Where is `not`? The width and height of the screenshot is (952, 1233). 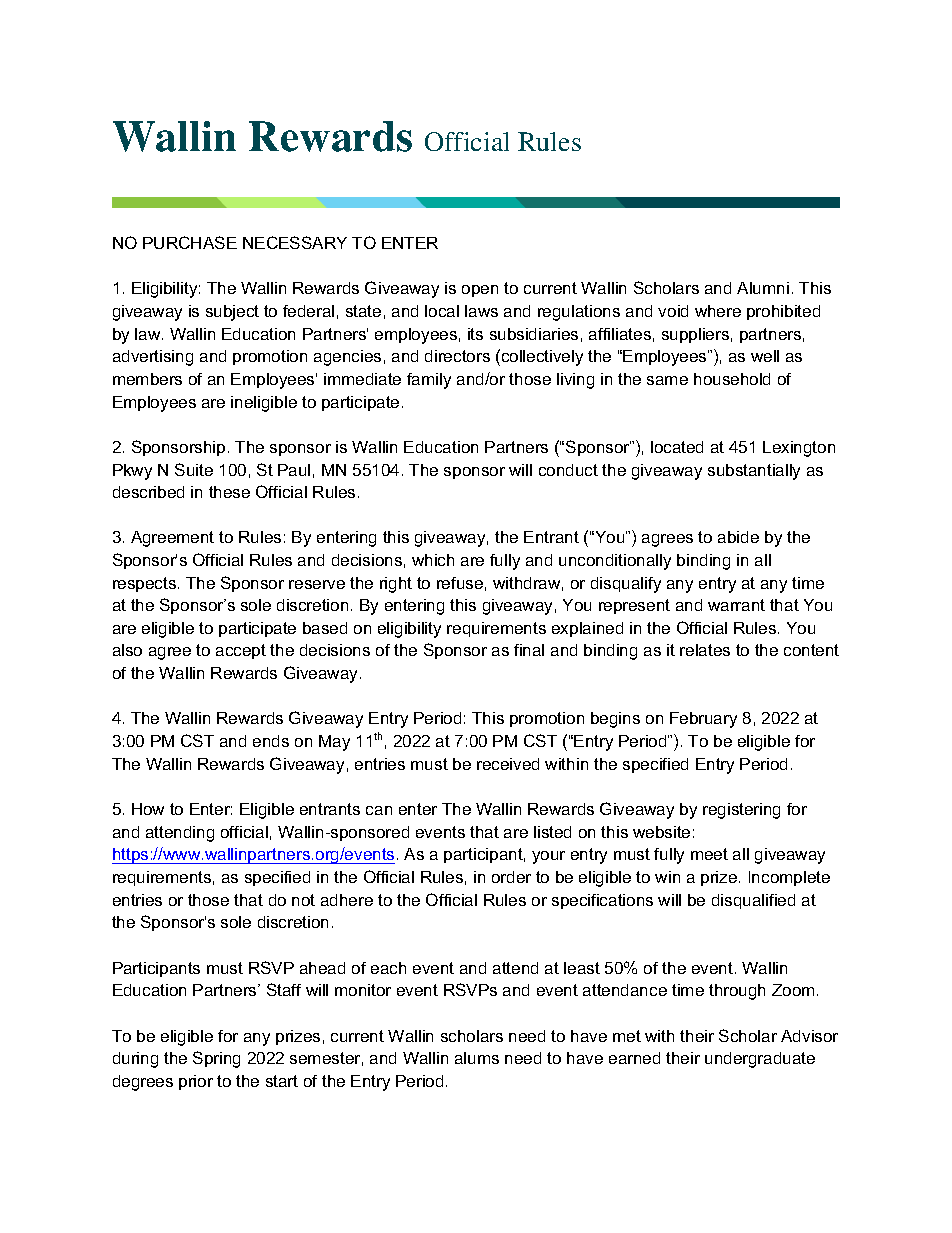
not is located at coordinates (303, 900).
